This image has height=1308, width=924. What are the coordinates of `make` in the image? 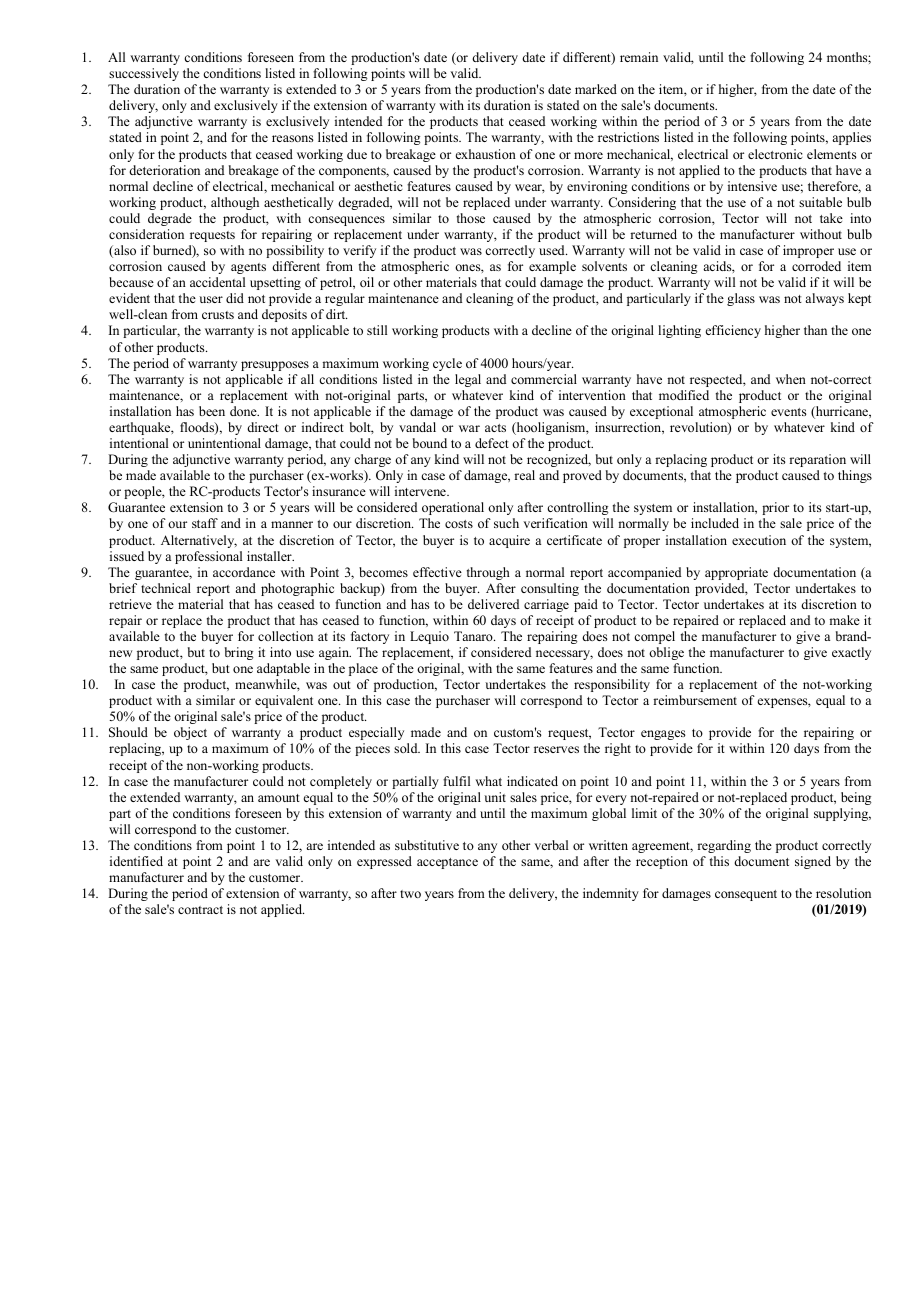 It's located at (844, 620).
